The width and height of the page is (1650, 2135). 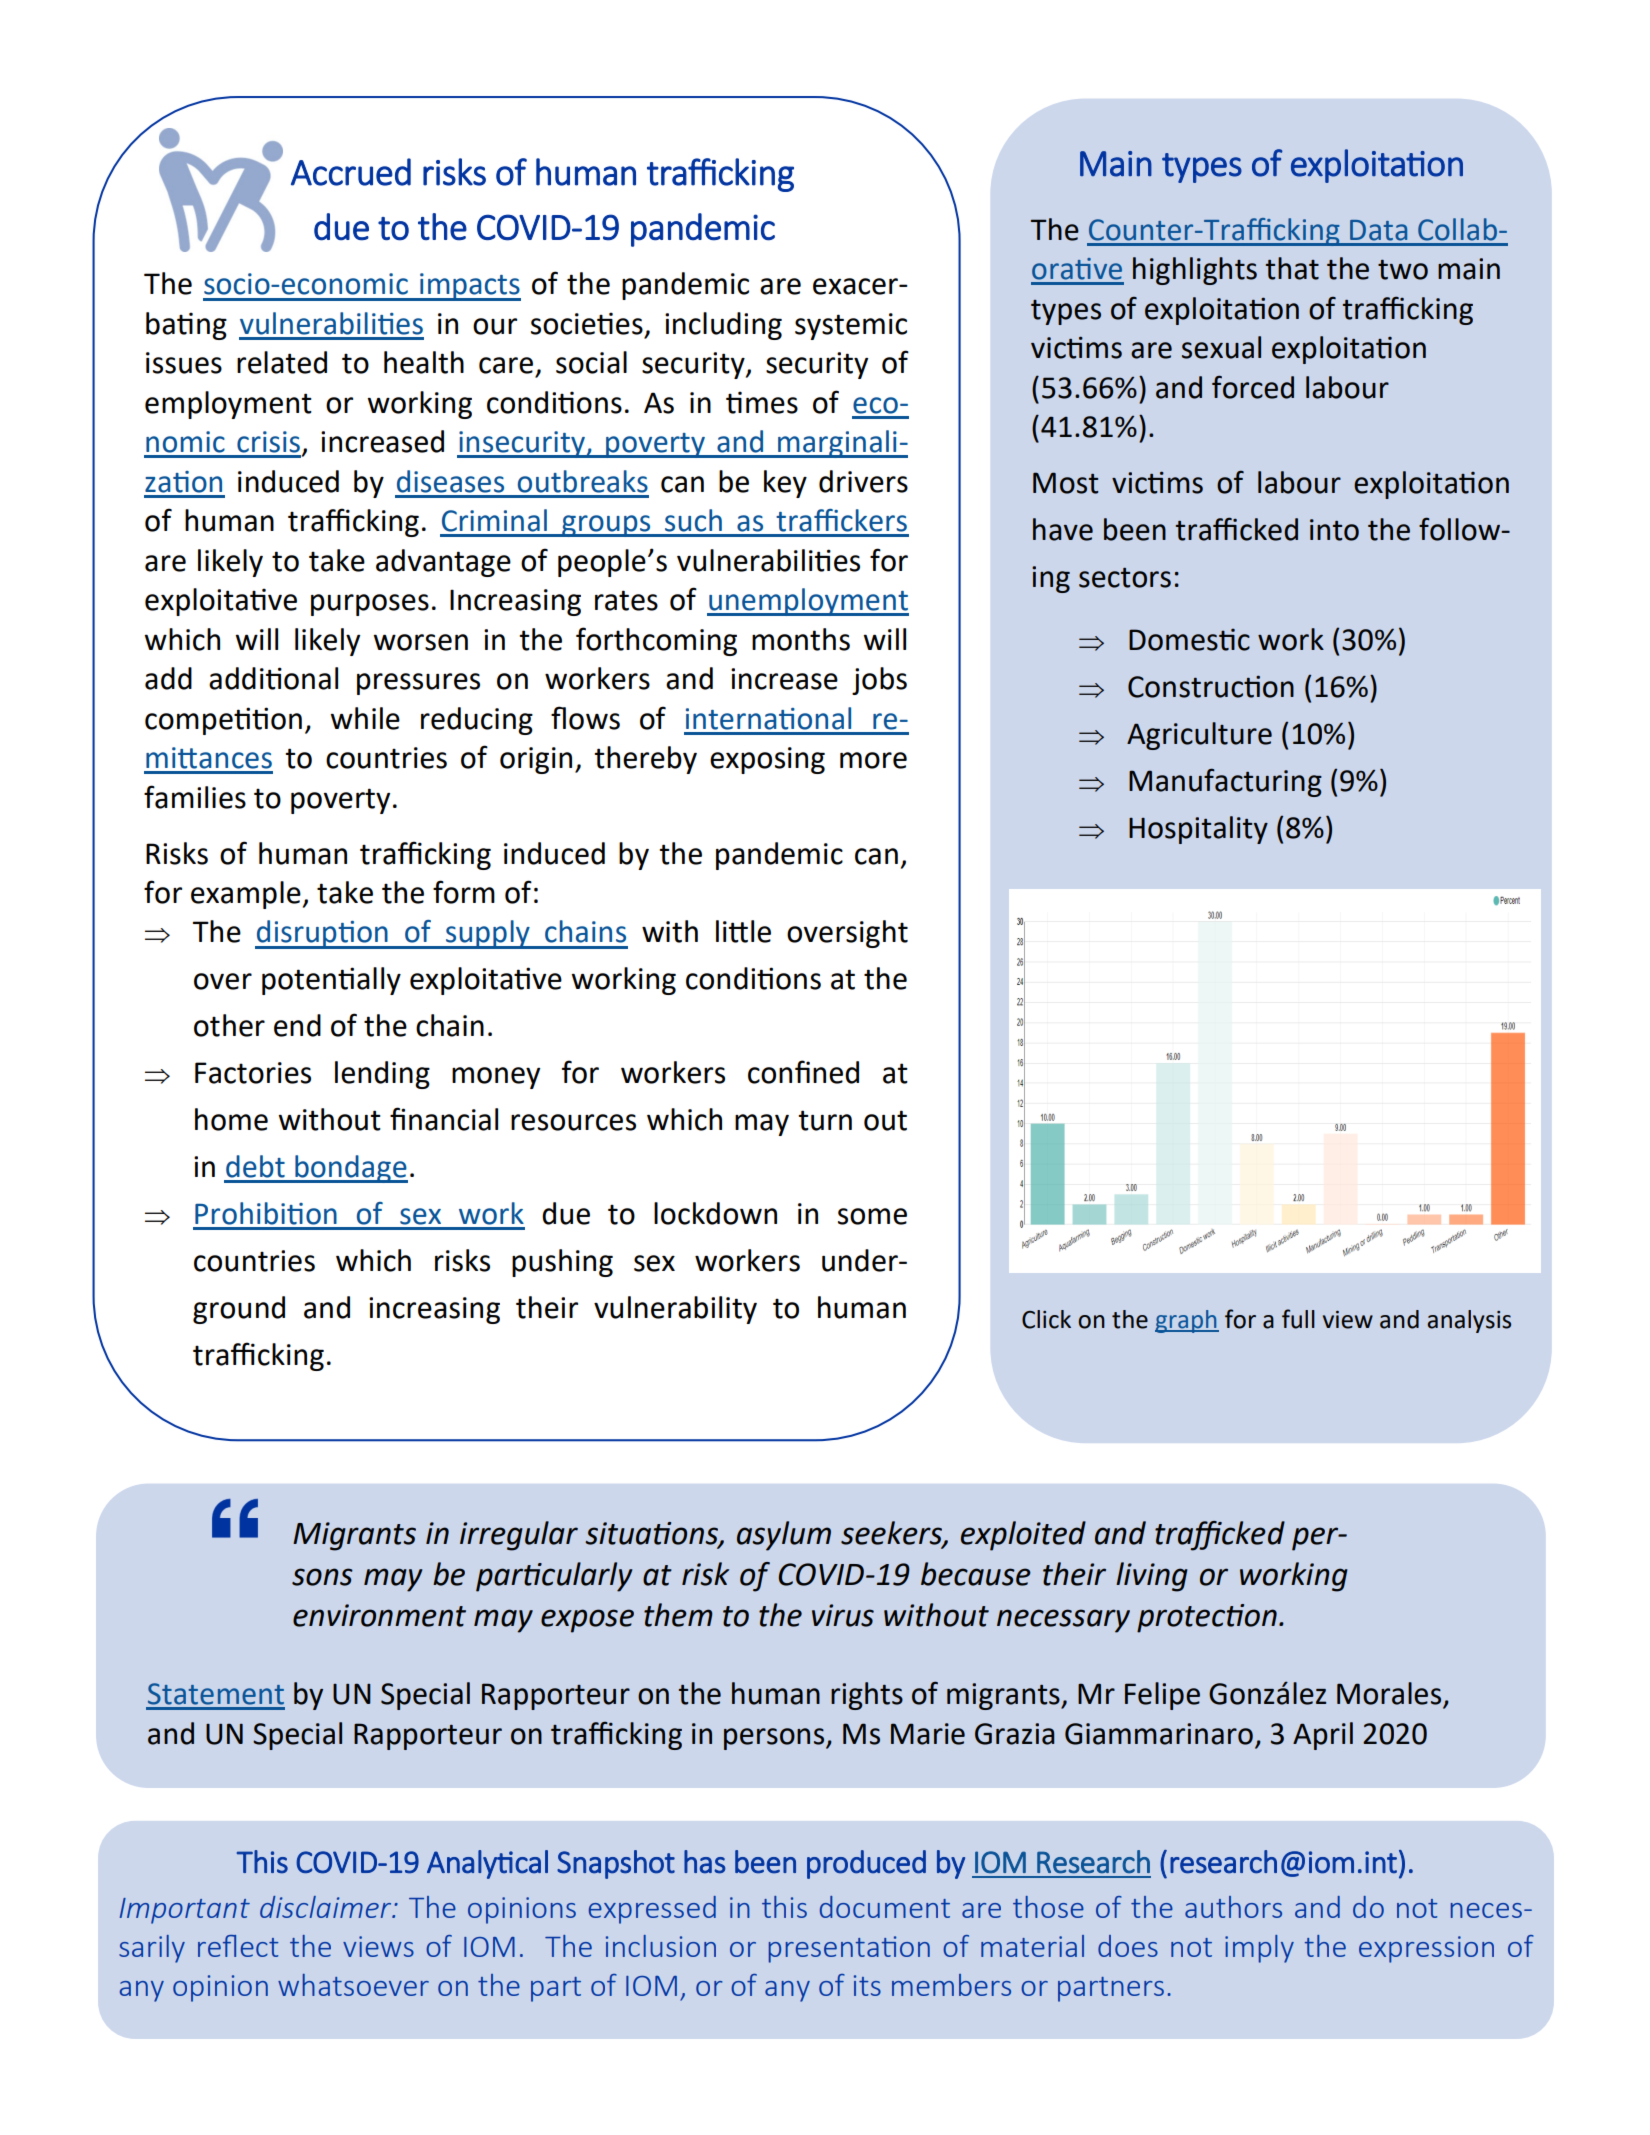 What do you see at coordinates (851, 326) in the page?
I see `systemic` at bounding box center [851, 326].
